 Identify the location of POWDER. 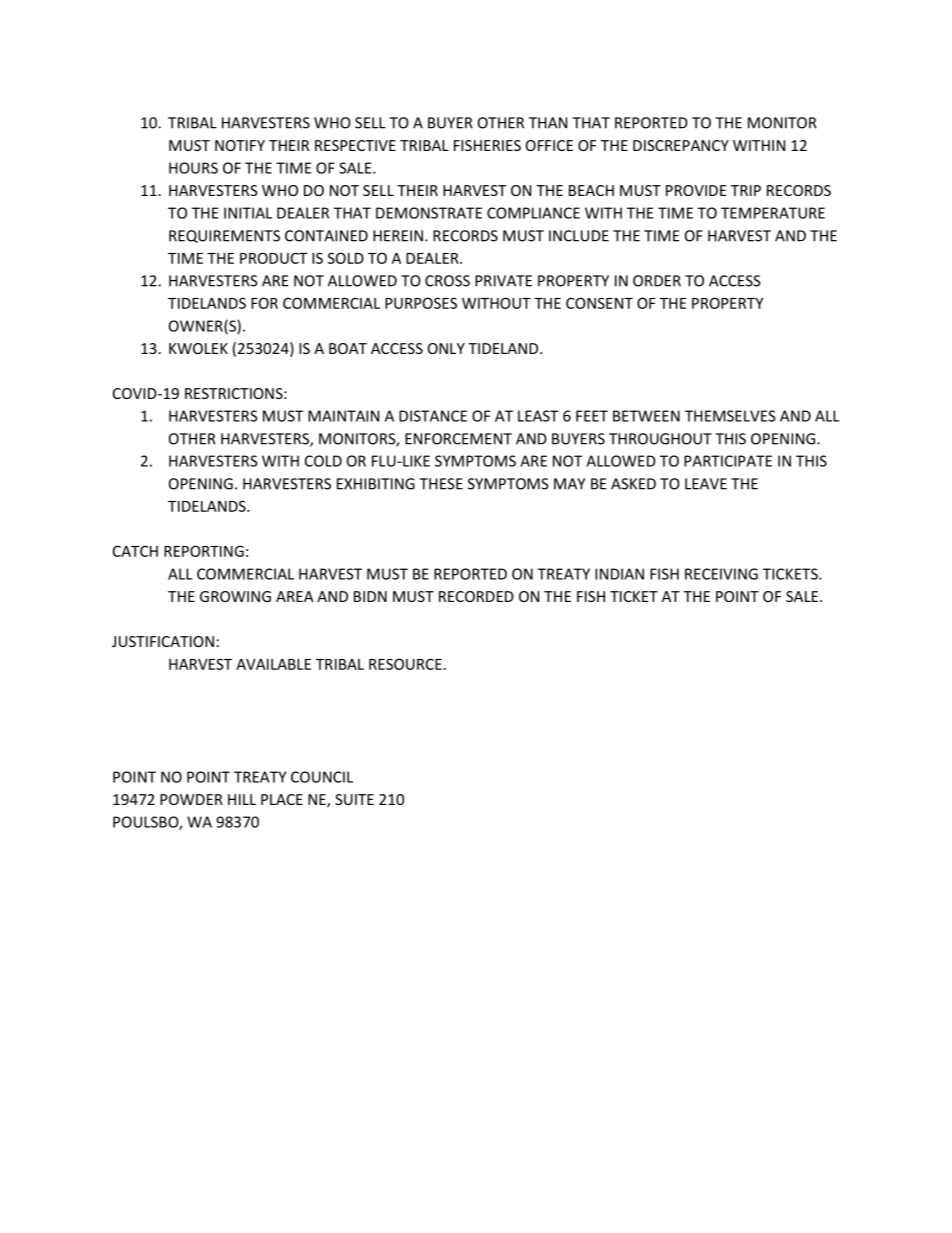
(191, 799).
